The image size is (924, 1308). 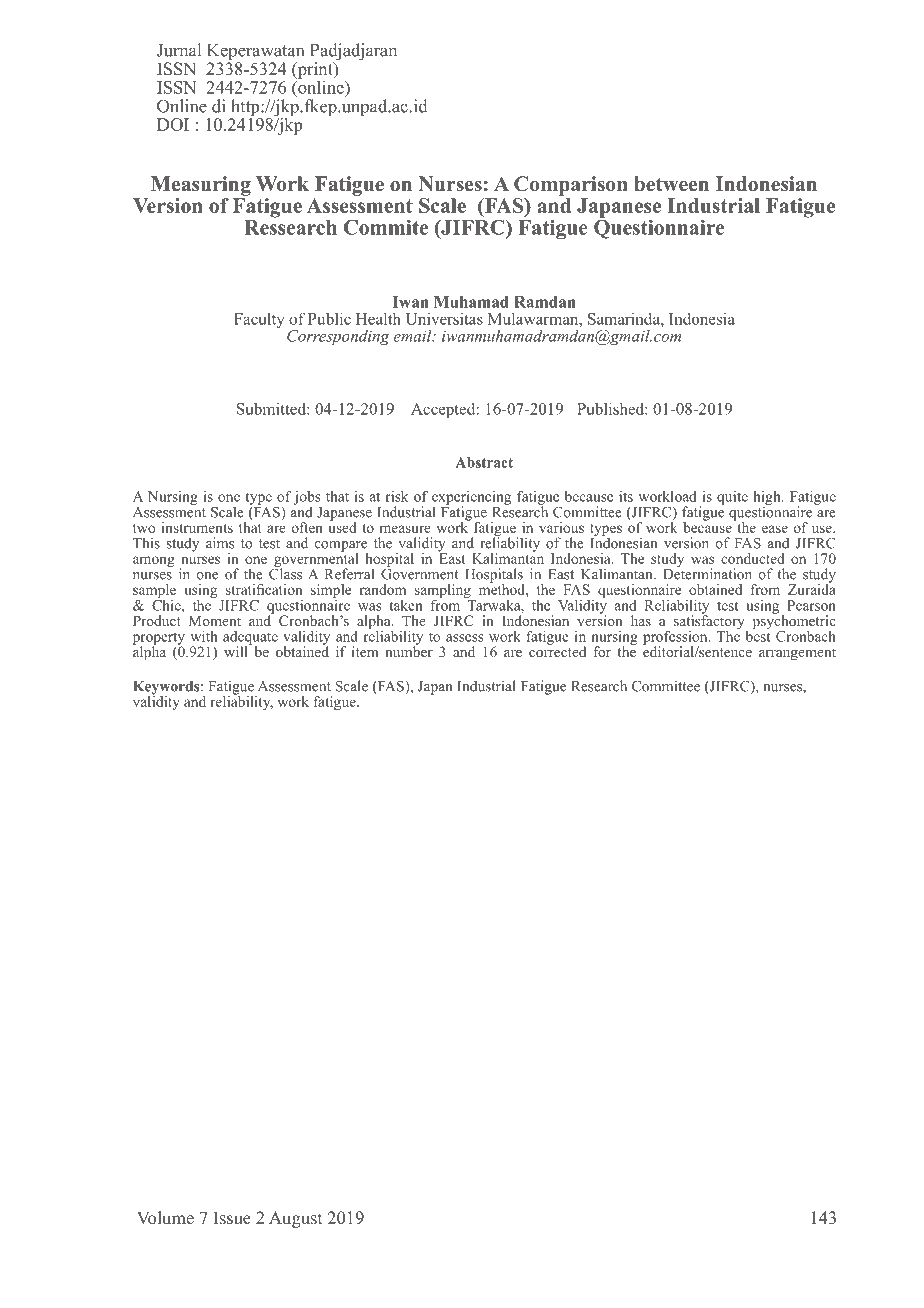 I want to click on sampling, so click(x=443, y=592).
